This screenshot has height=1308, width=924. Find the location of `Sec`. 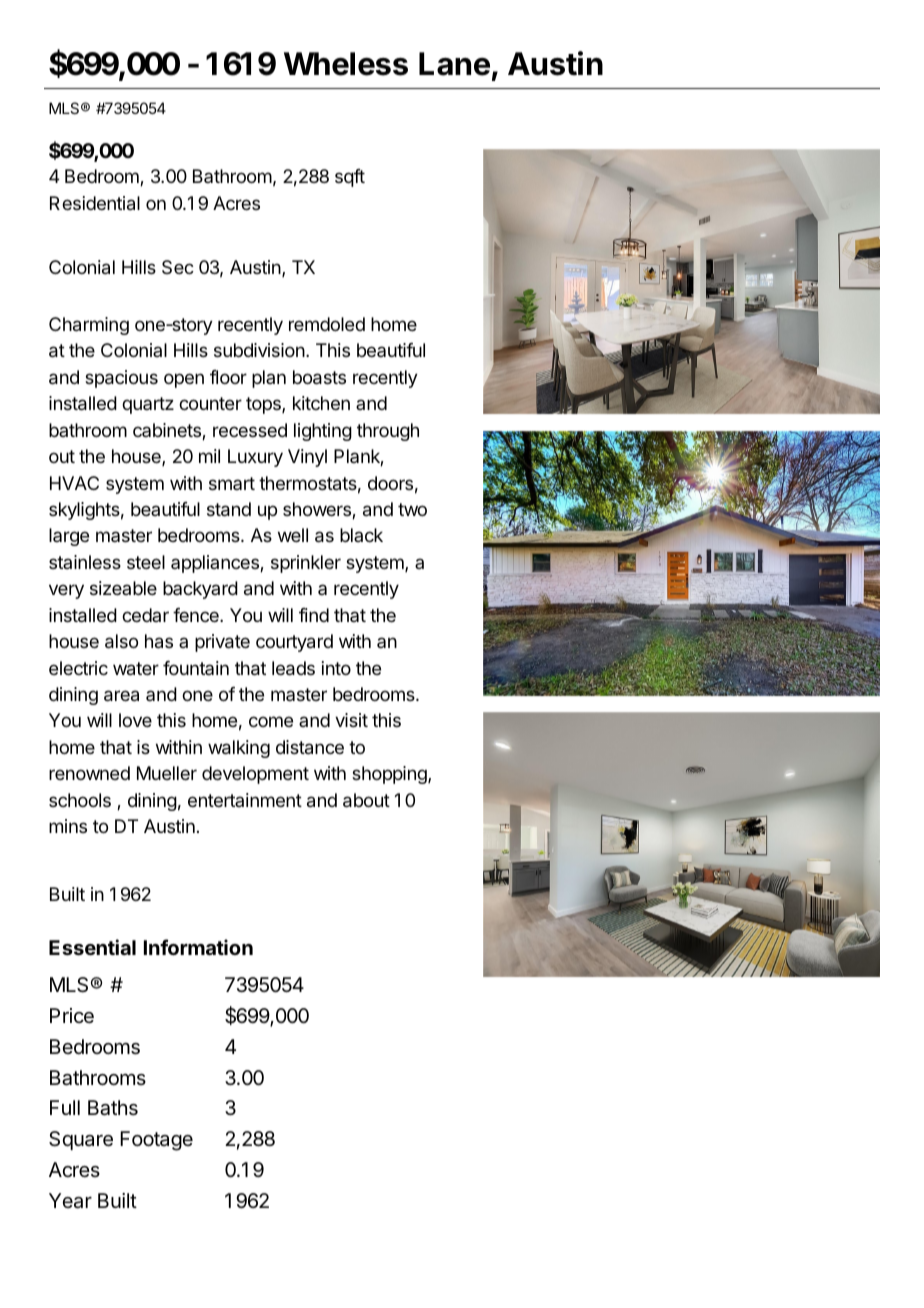

Sec is located at coordinates (178, 267).
